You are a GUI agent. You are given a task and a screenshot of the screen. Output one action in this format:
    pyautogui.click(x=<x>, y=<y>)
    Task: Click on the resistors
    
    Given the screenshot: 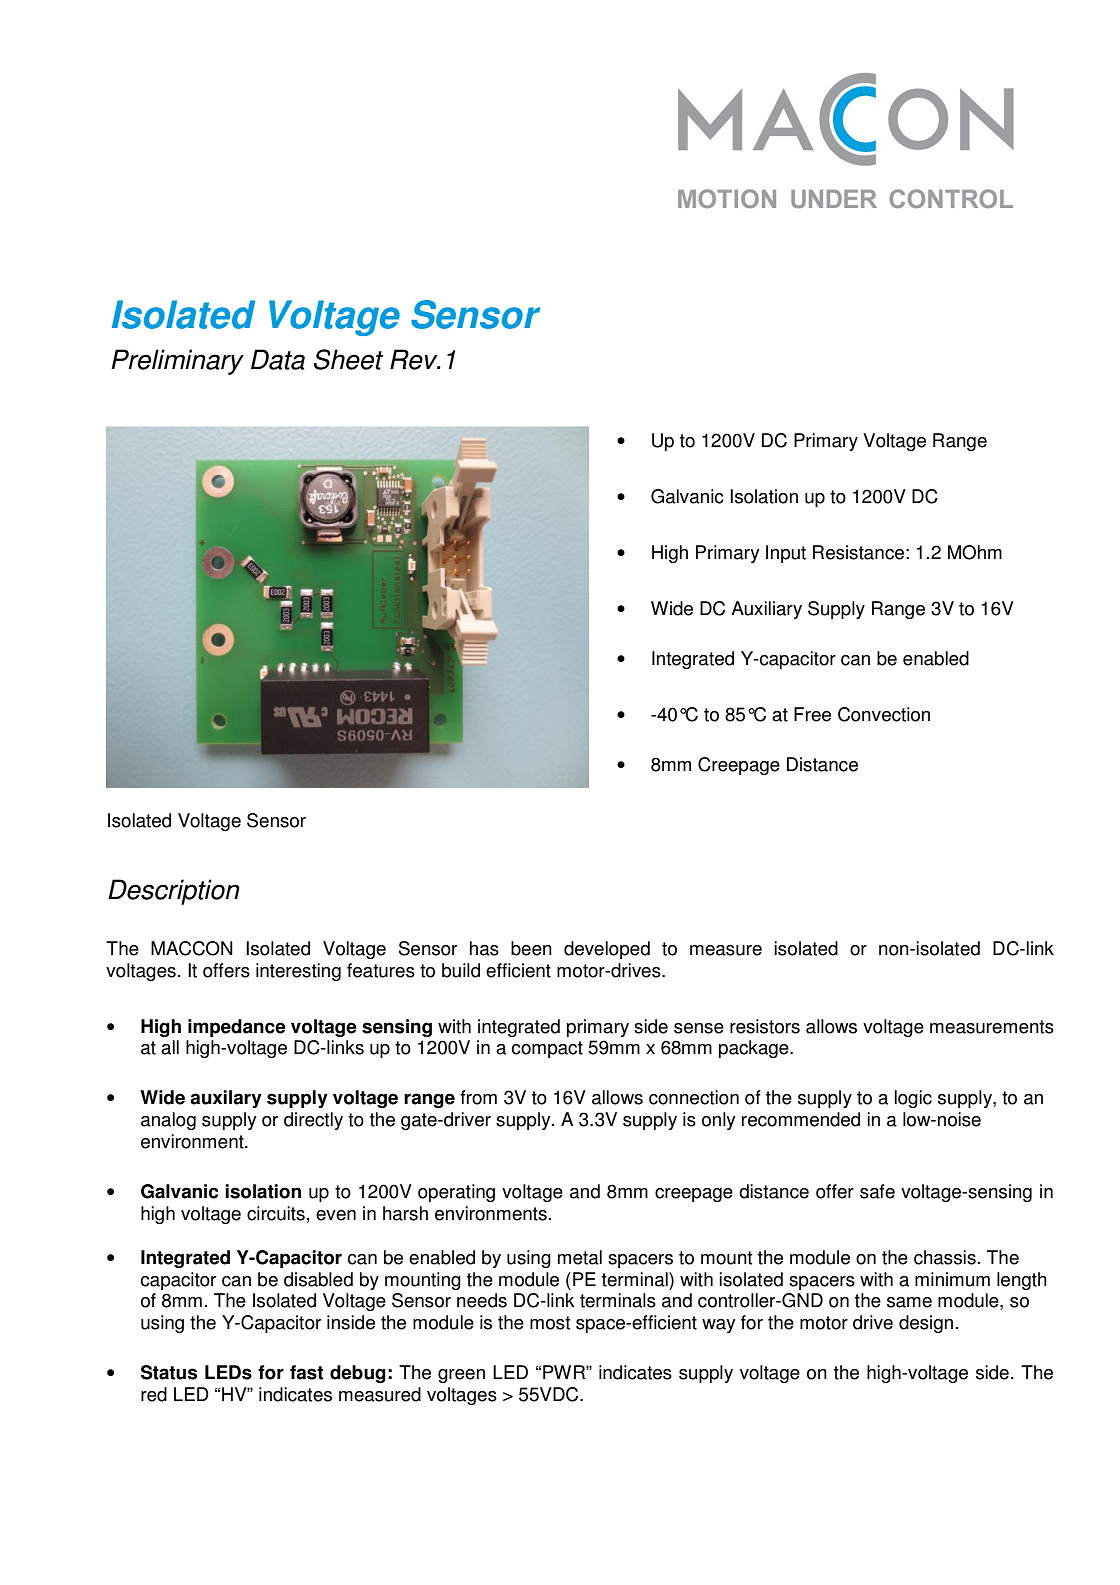 What is the action you would take?
    pyautogui.click(x=765, y=1026)
